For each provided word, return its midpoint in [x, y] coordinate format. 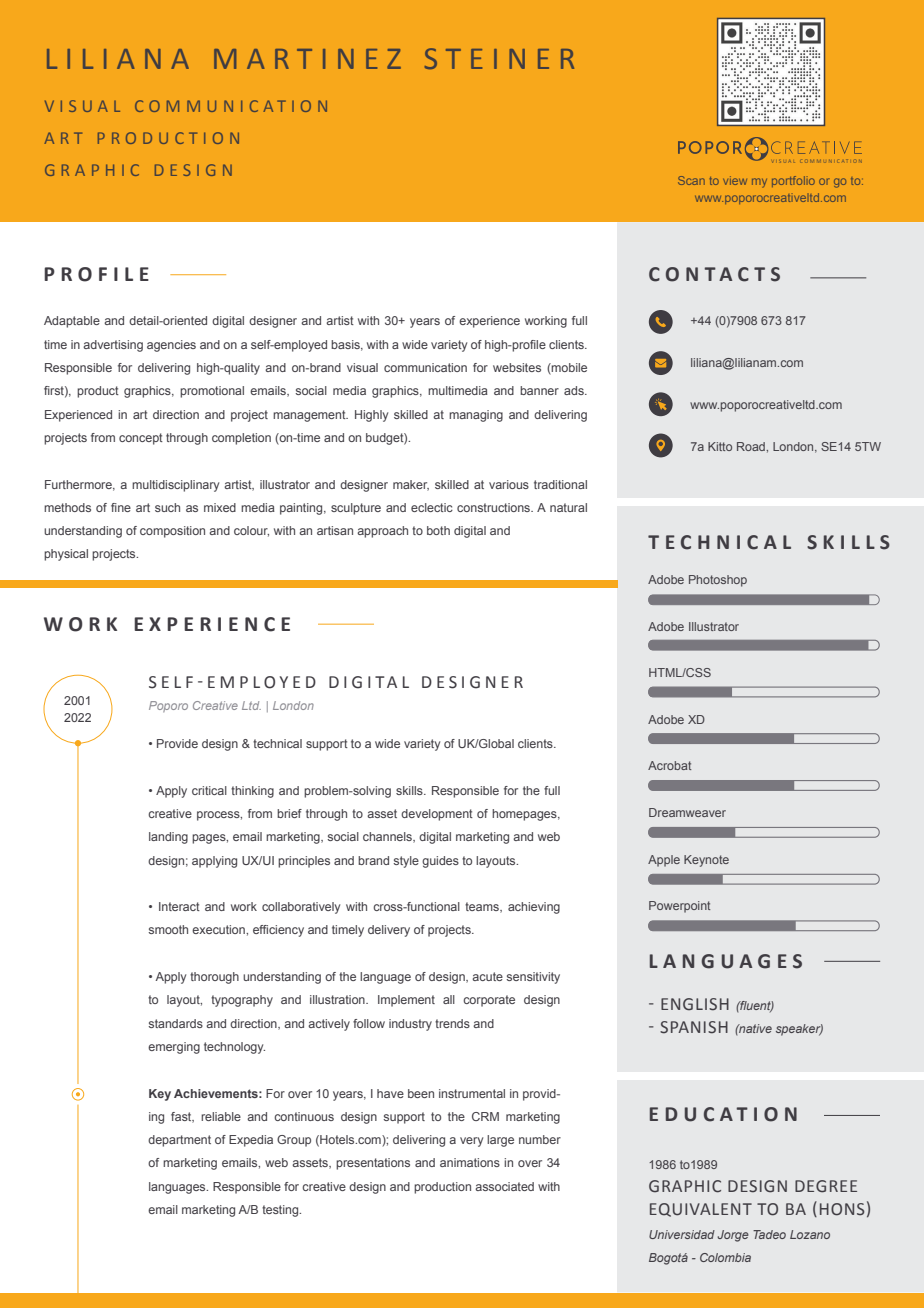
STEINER [499, 58]
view [735, 180]
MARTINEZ [307, 59]
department [179, 1141]
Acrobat [670, 765]
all [449, 999]
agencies [171, 346]
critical [209, 790]
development [437, 815]
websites [517, 367]
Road [752, 446]
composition [172, 532]
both [438, 530]
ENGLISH [695, 1004]
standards [175, 1023]
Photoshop [718, 581]
